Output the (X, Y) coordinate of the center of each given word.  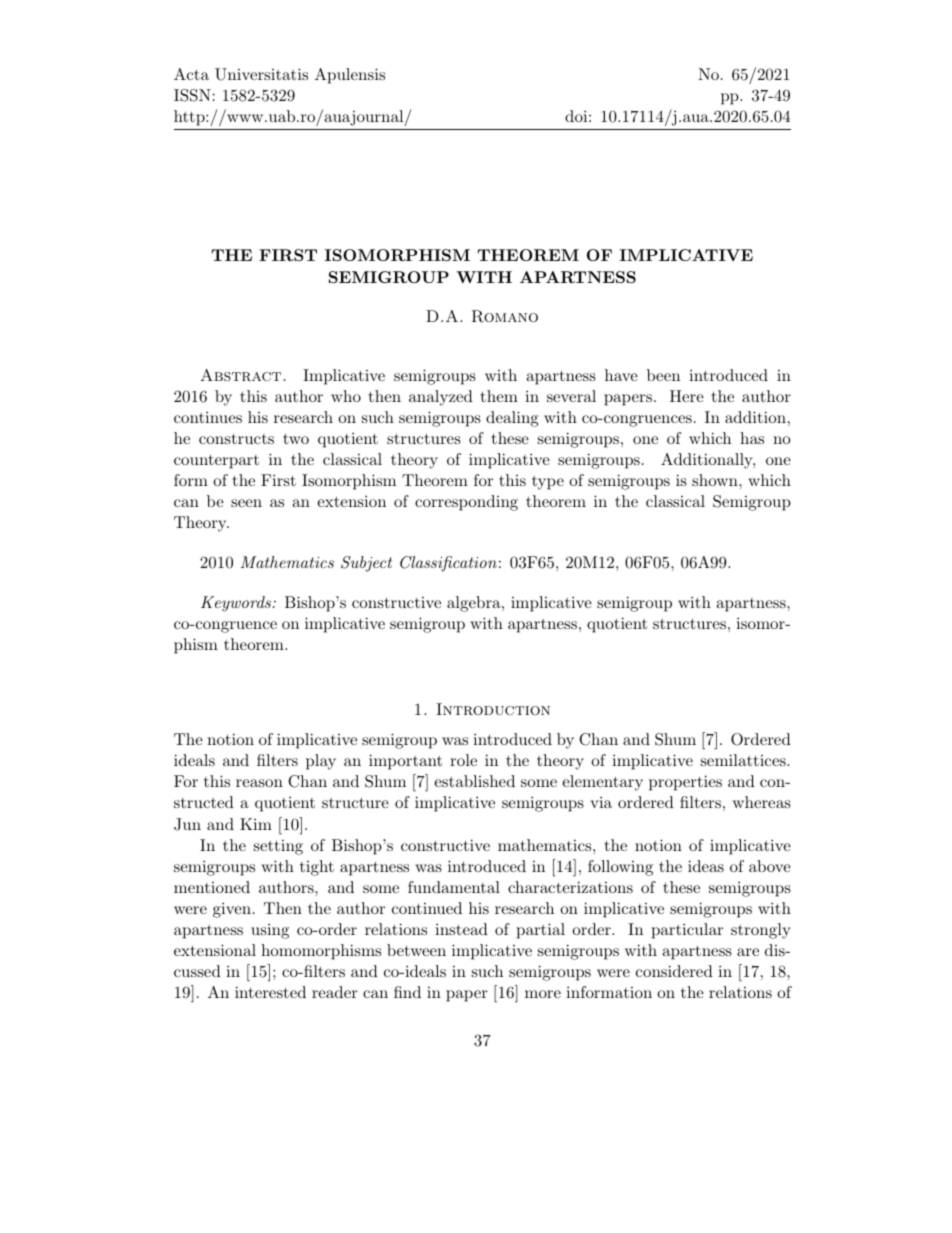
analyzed (441, 398)
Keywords (237, 604)
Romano (505, 316)
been (663, 375)
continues (208, 417)
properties (685, 783)
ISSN (192, 95)
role (463, 760)
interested (270, 992)
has (752, 438)
